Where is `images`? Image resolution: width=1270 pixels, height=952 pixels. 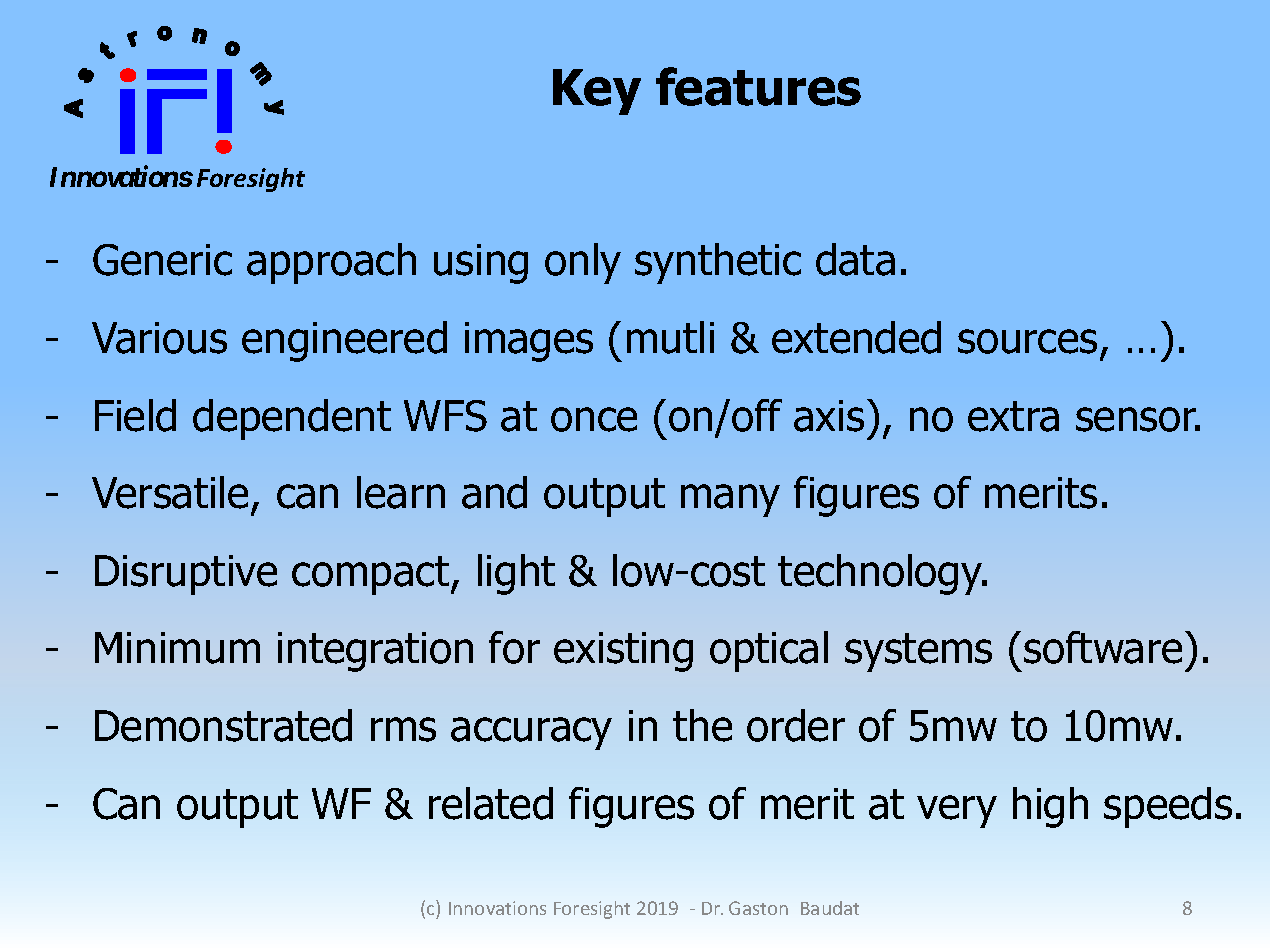 images is located at coordinates (529, 342).
